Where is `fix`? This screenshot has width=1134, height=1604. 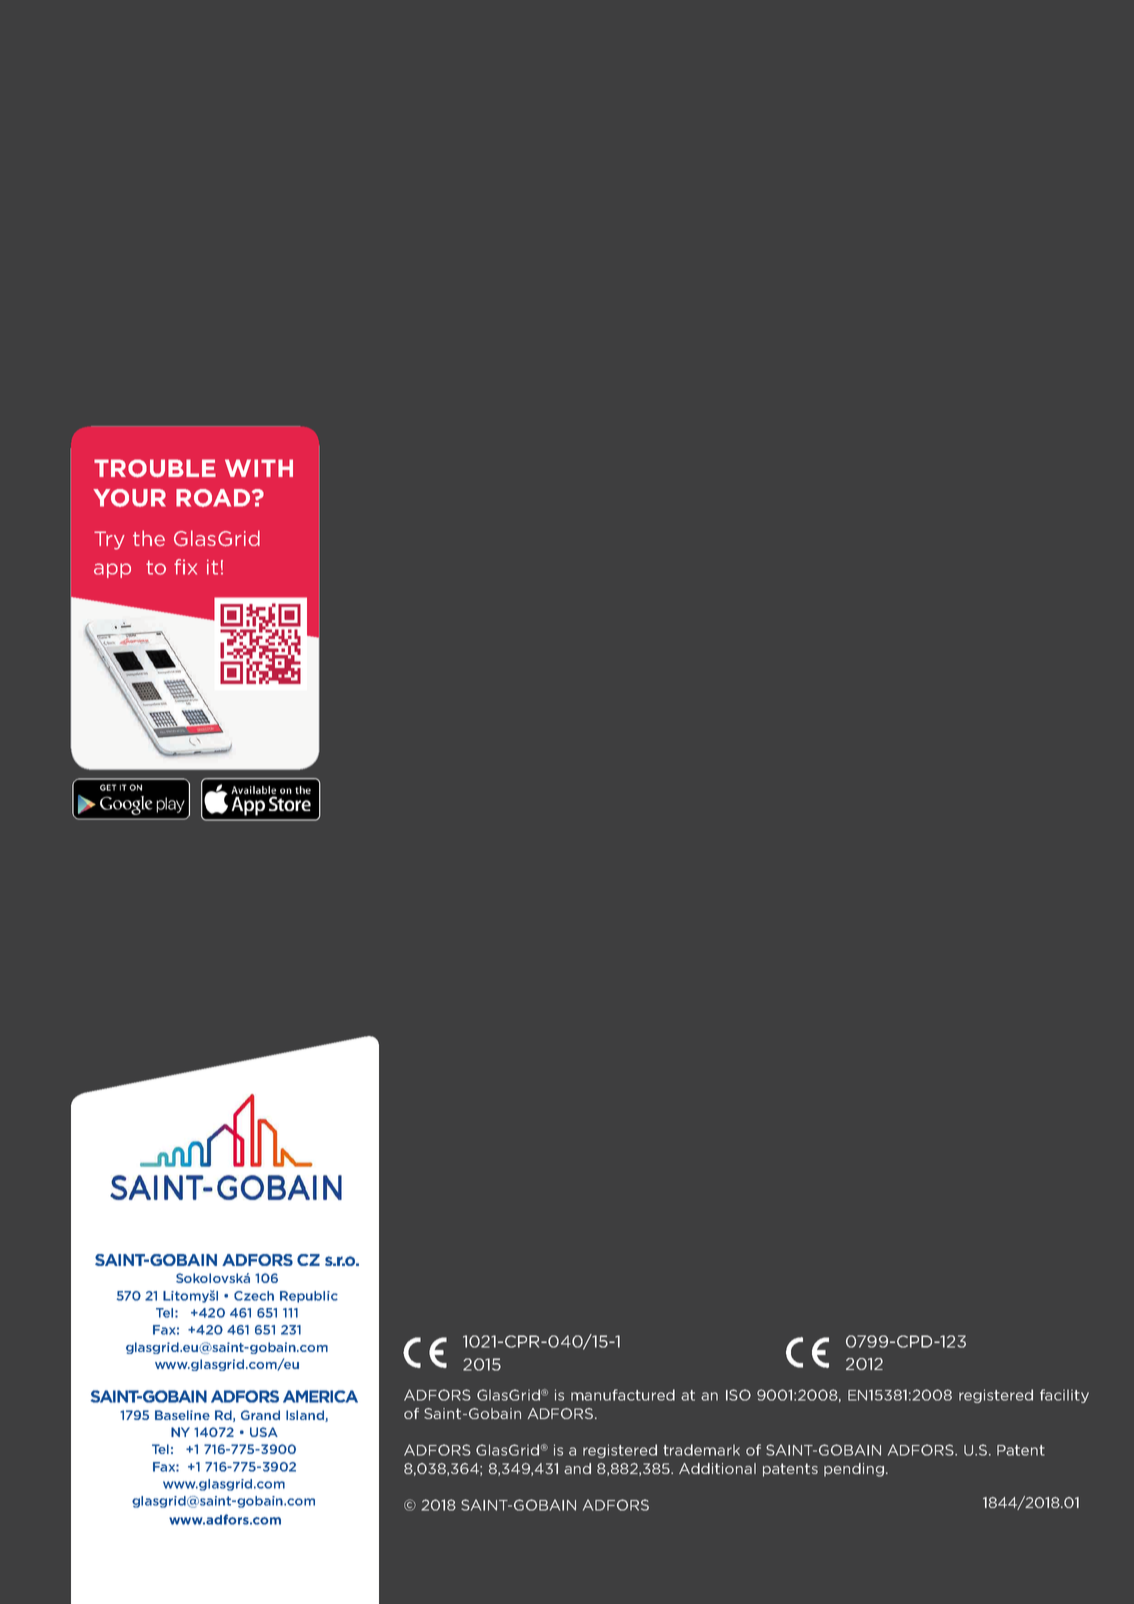
fix is located at coordinates (185, 567).
